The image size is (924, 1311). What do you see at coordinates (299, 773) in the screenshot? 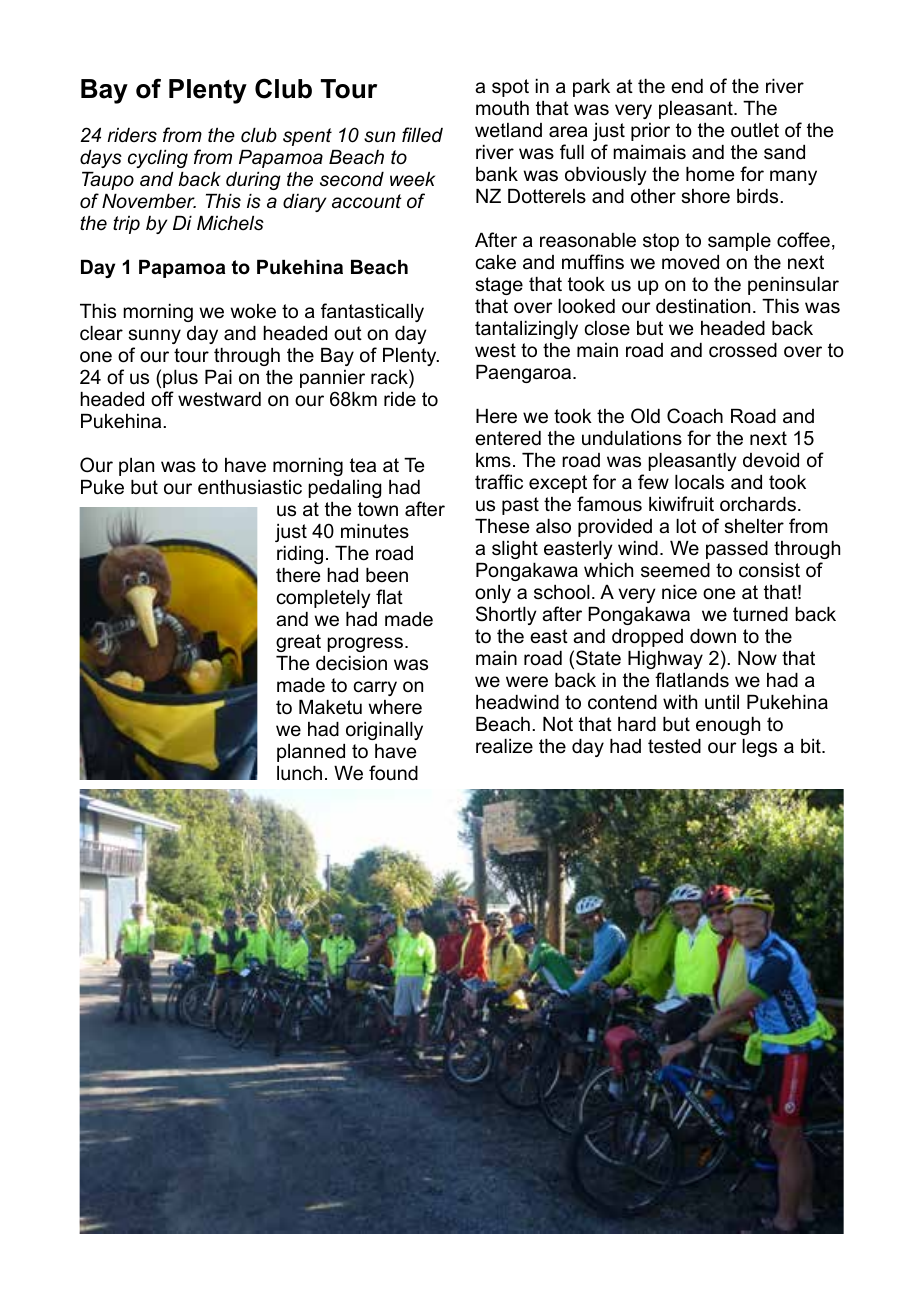
I see `lunch` at bounding box center [299, 773].
